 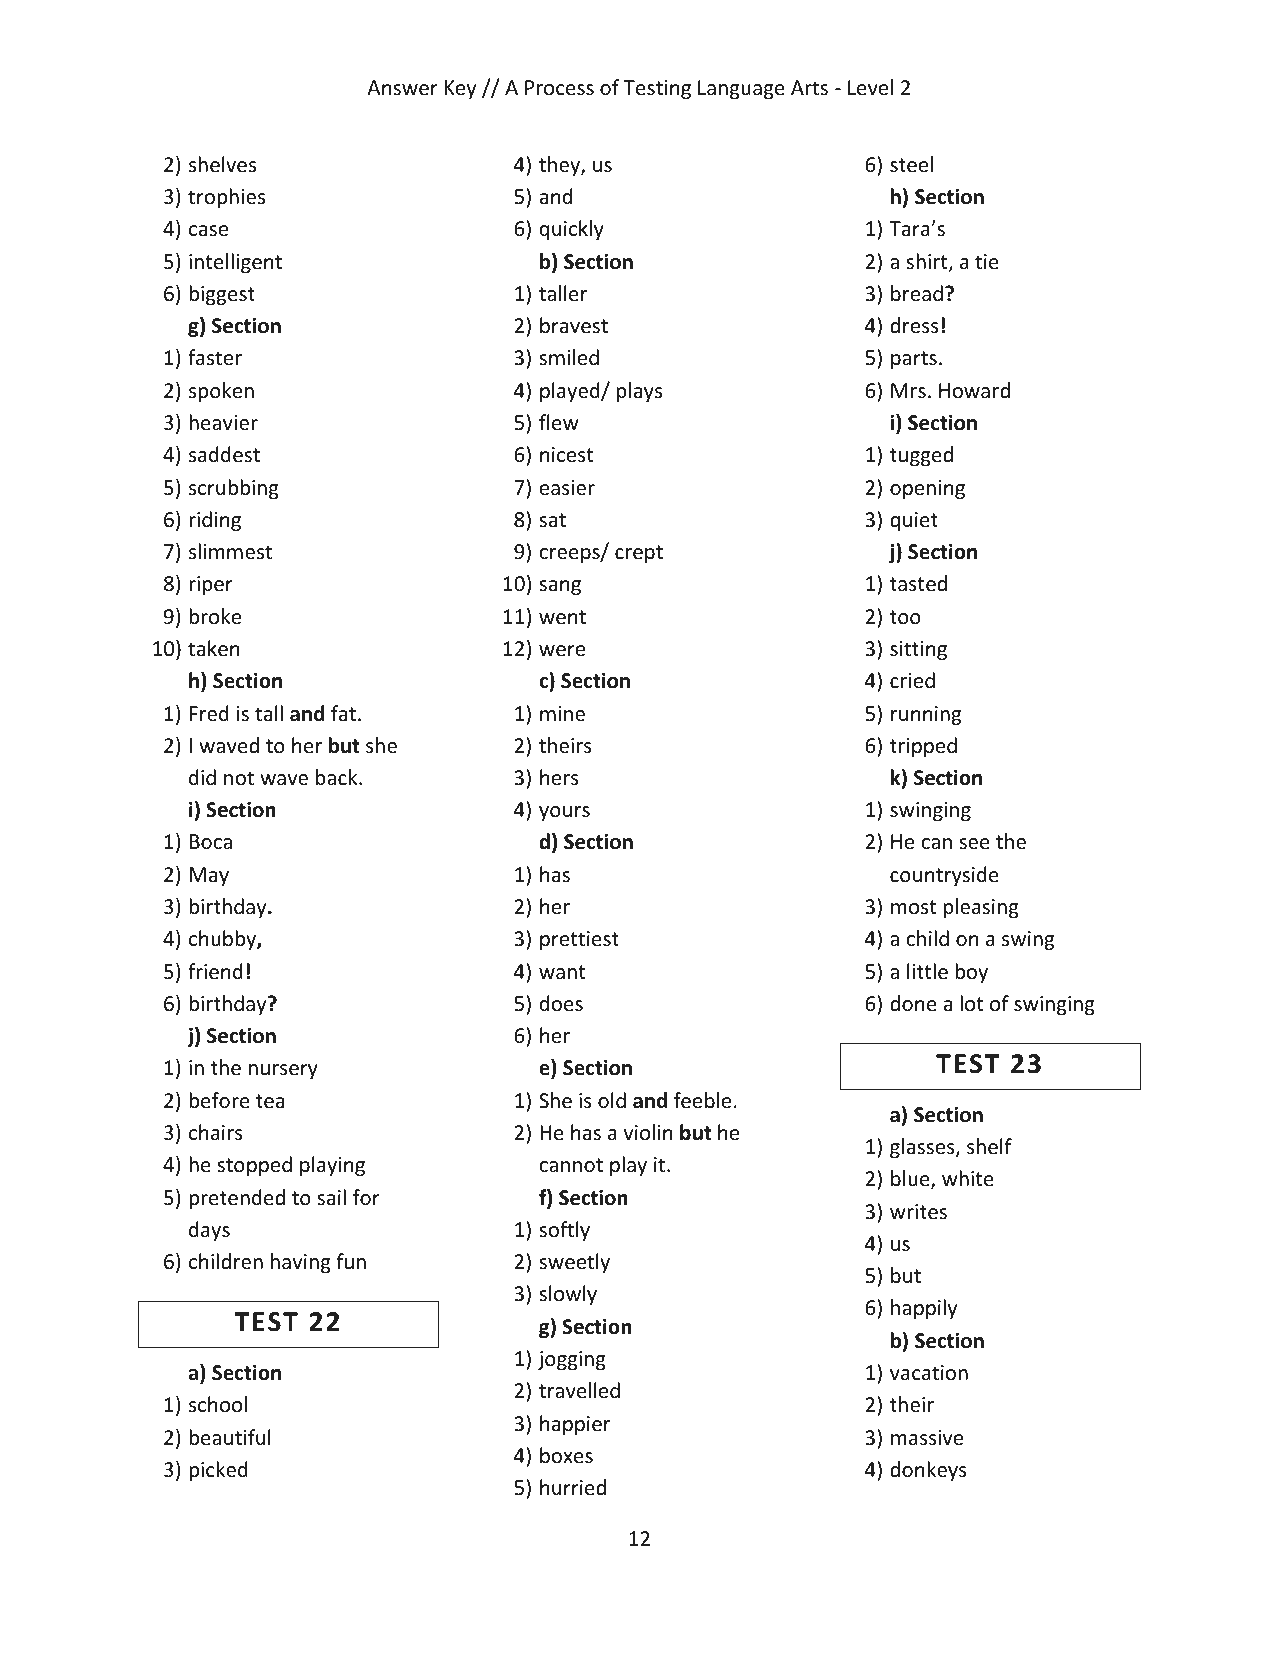 I want to click on back, so click(x=338, y=777).
